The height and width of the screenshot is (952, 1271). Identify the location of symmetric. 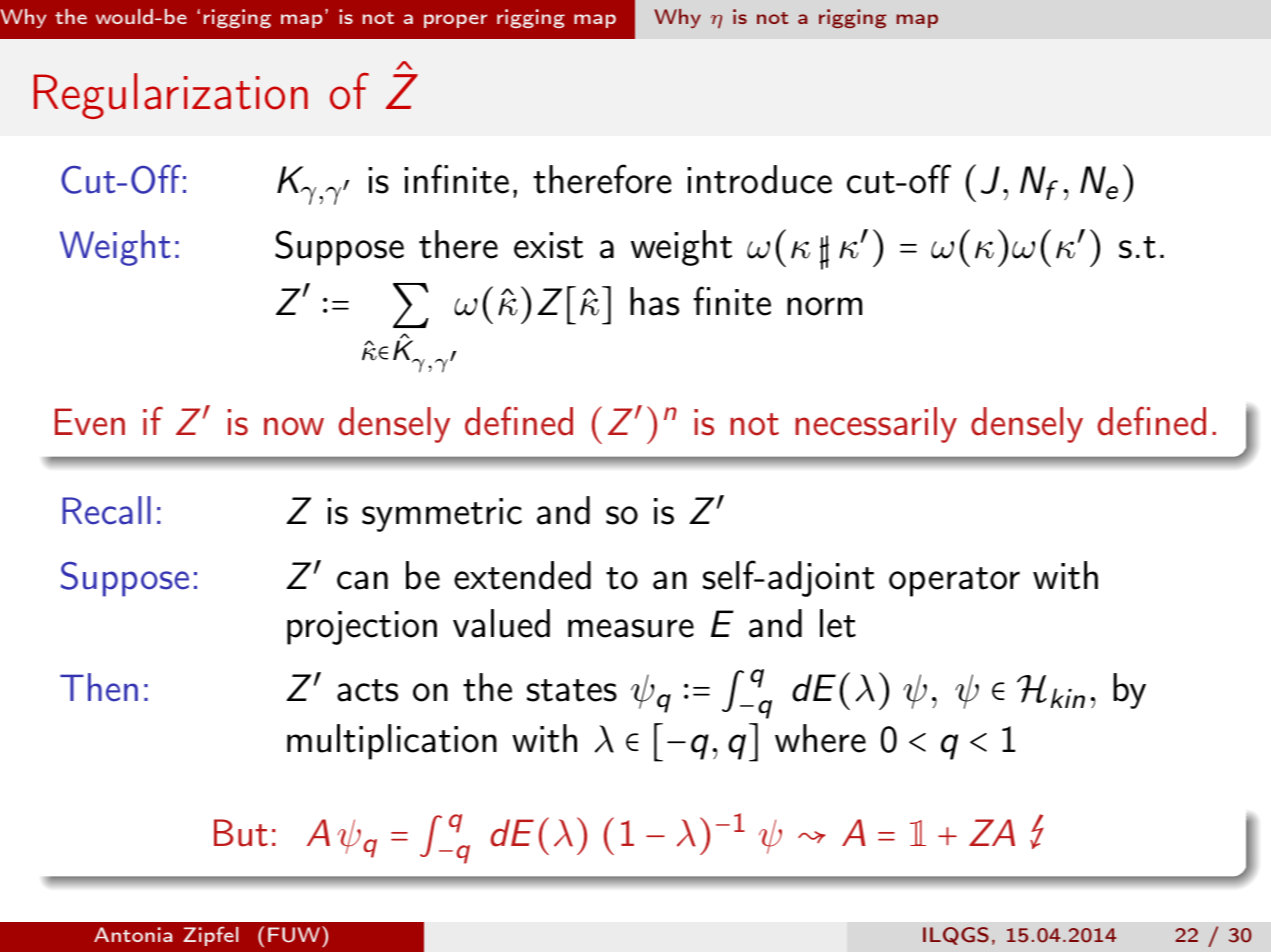
(442, 515).
